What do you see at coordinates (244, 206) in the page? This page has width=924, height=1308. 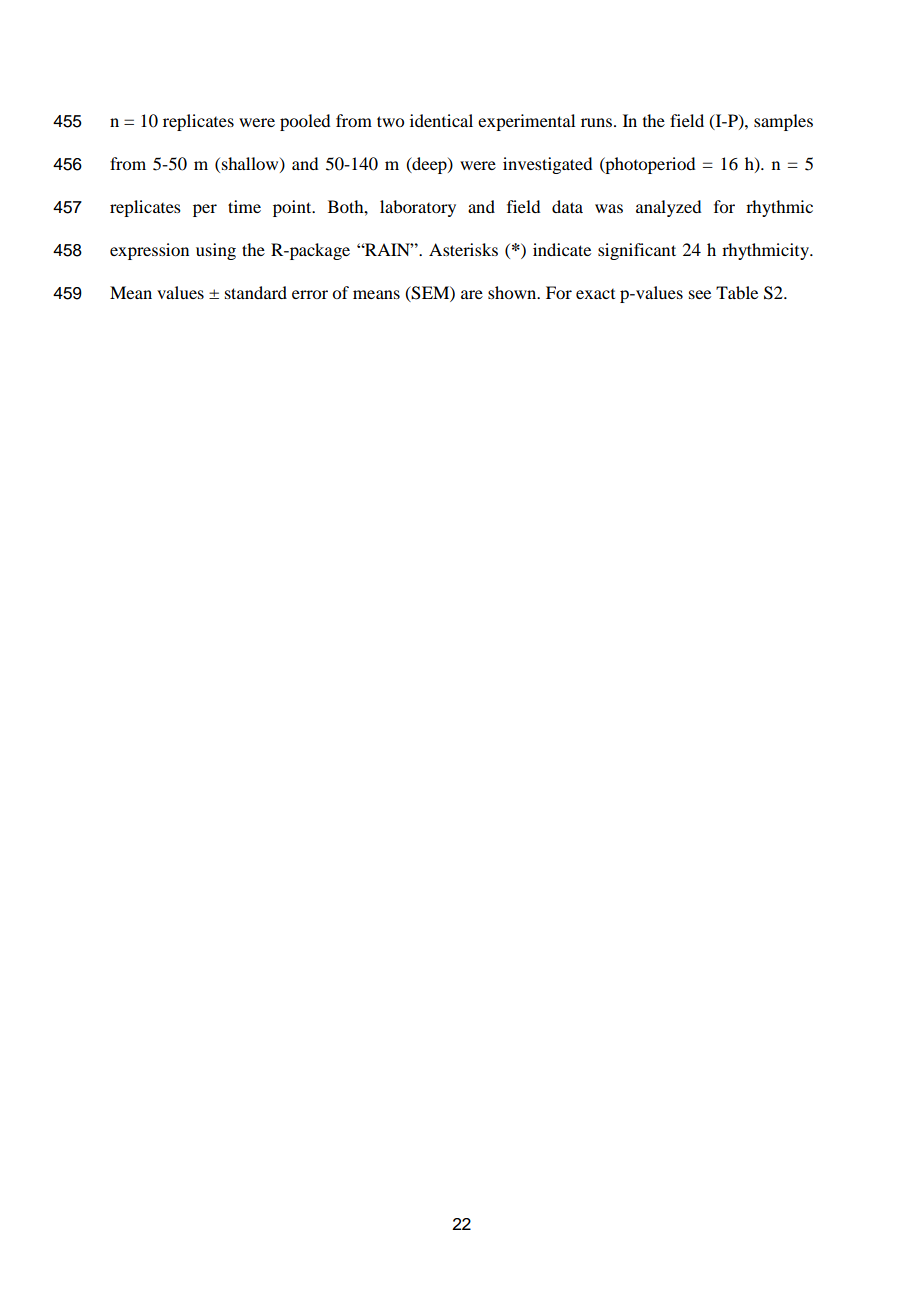 I see `time` at bounding box center [244, 206].
